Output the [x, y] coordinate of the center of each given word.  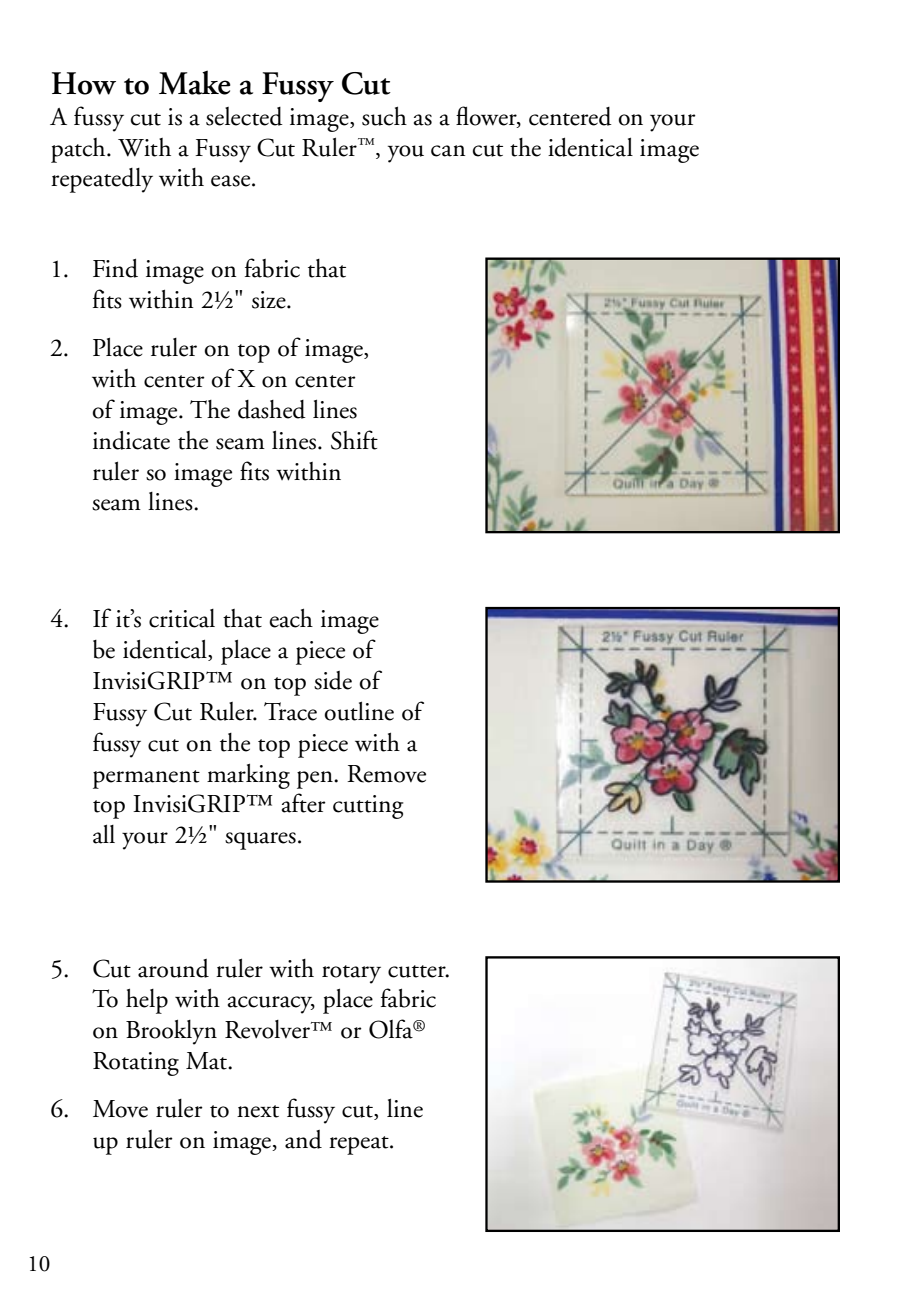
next [258, 1111]
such [384, 116]
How [84, 83]
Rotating [136, 1064]
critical [182, 618]
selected [244, 116]
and [303, 1139]
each [291, 618]
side [333, 680]
